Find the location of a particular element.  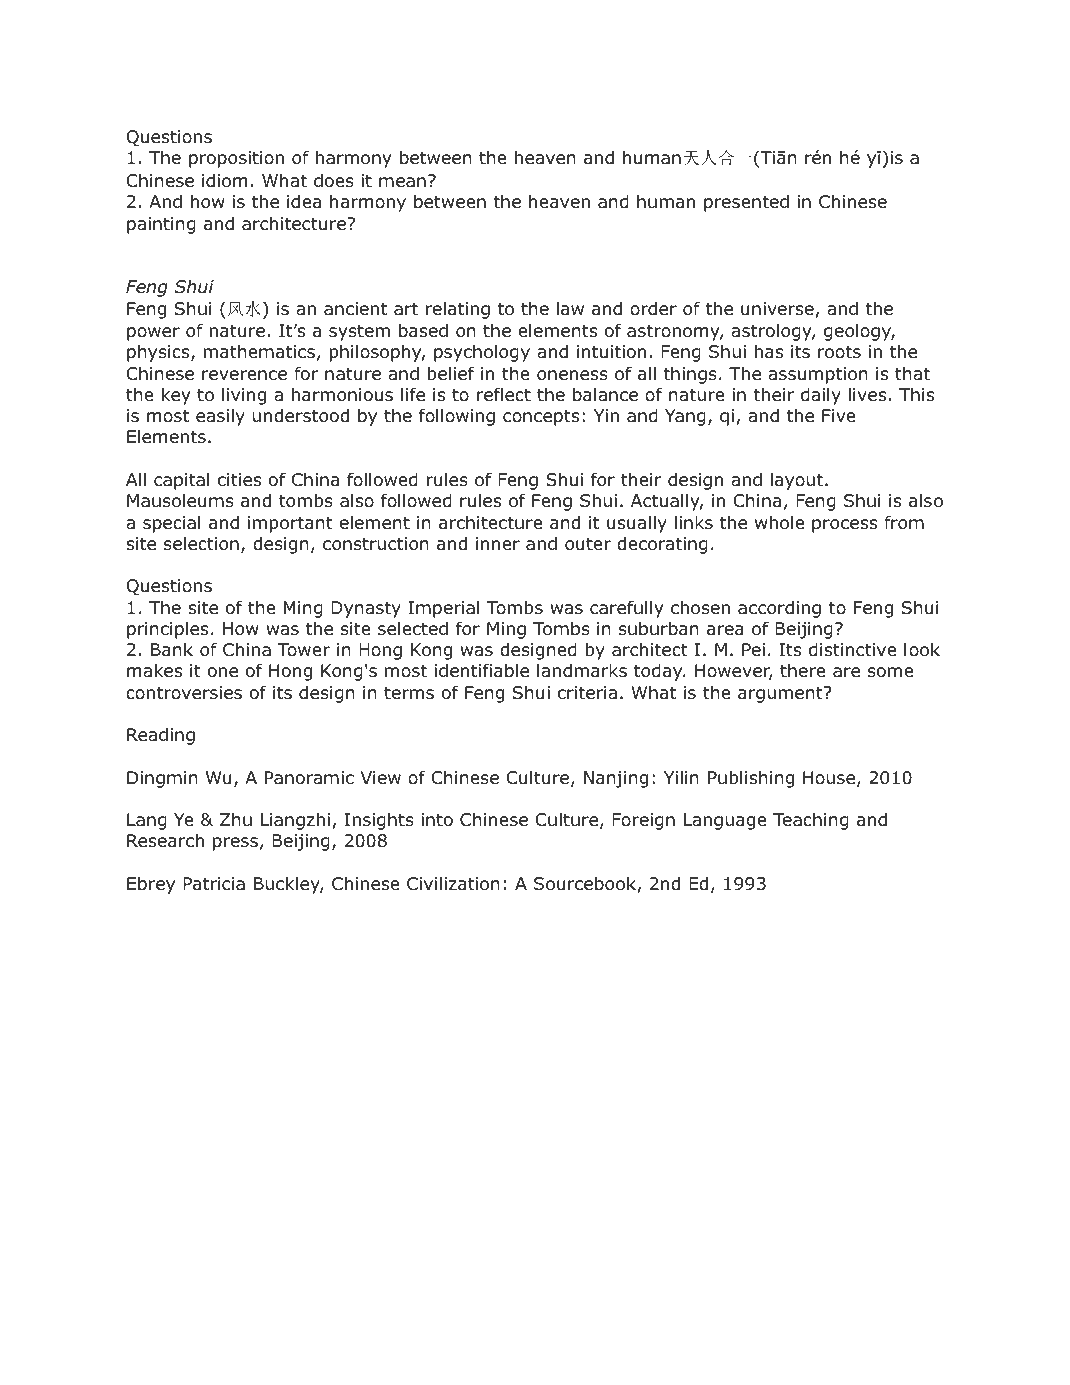

process is located at coordinates (844, 526).
